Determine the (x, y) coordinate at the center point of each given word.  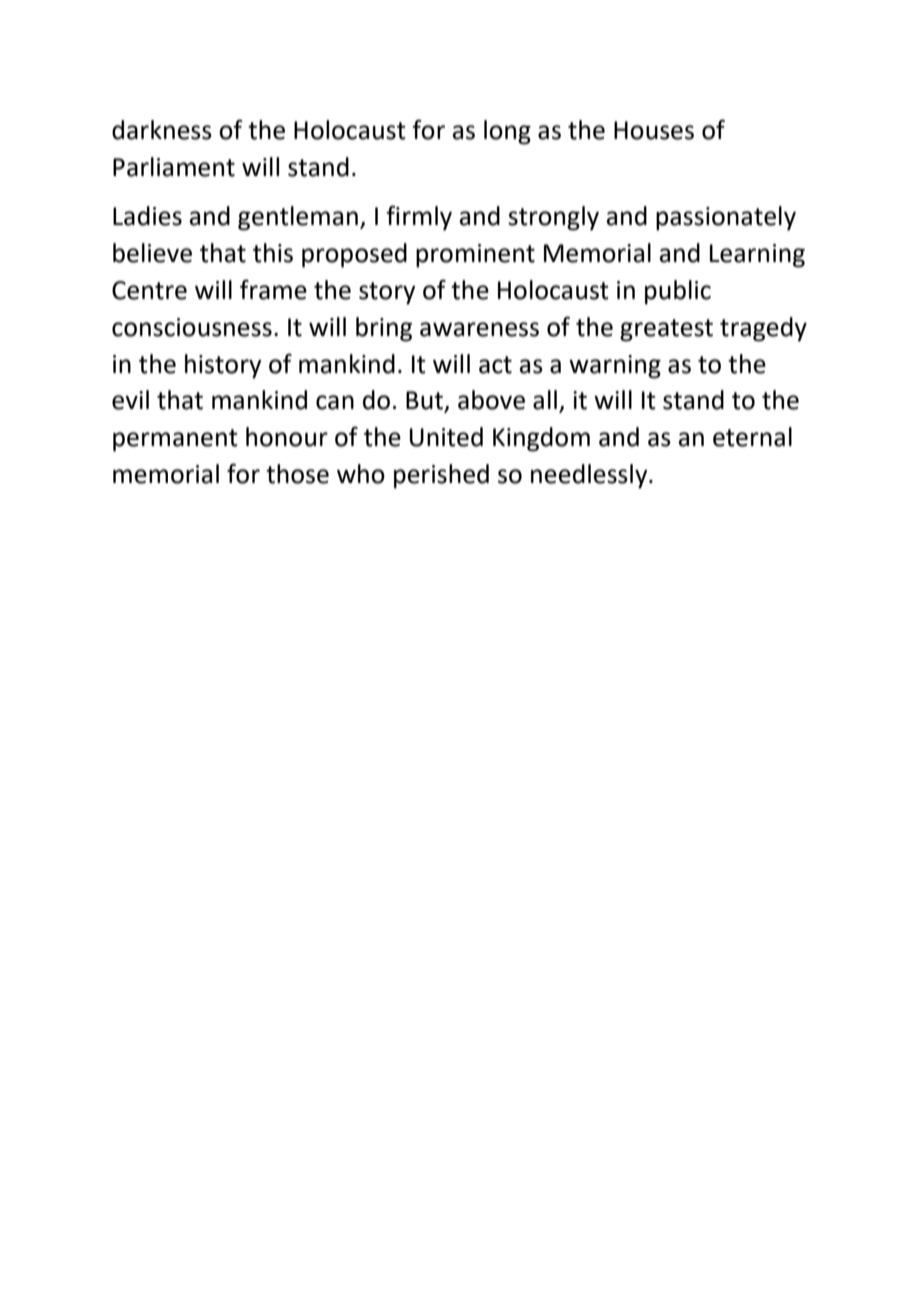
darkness (162, 130)
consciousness (192, 327)
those (297, 474)
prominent (475, 256)
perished (441, 476)
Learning (757, 256)
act (495, 365)
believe (152, 253)
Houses (654, 130)
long (507, 132)
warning (615, 367)
